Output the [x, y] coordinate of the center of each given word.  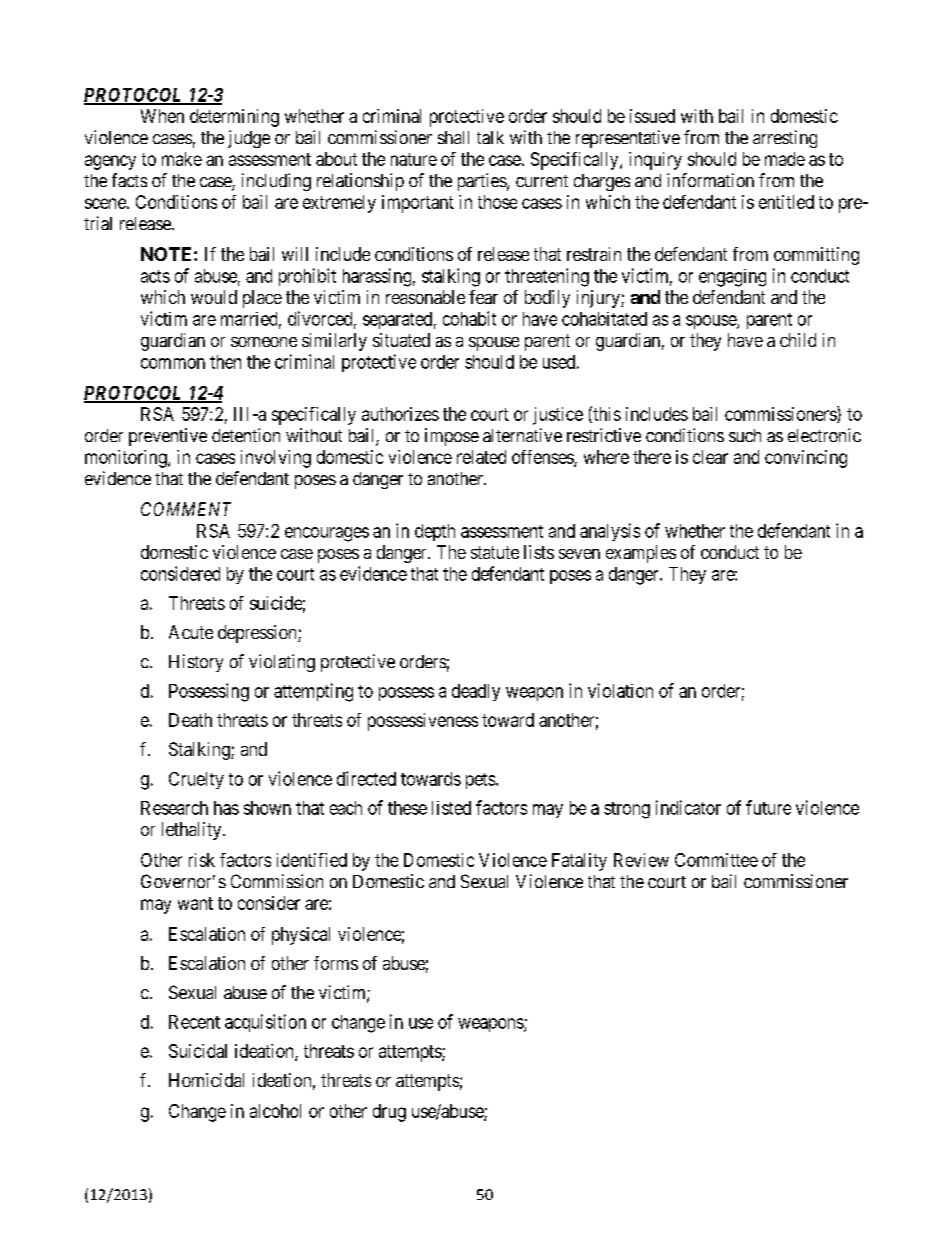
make [182, 159]
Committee [716, 860]
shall [453, 137]
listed [451, 808]
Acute [191, 632]
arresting [785, 139]
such [745, 435]
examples [641, 554]
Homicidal [206, 1080]
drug [389, 1113]
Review [641, 860]
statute [495, 552]
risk [202, 860]
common [173, 363]
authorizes [400, 414]
